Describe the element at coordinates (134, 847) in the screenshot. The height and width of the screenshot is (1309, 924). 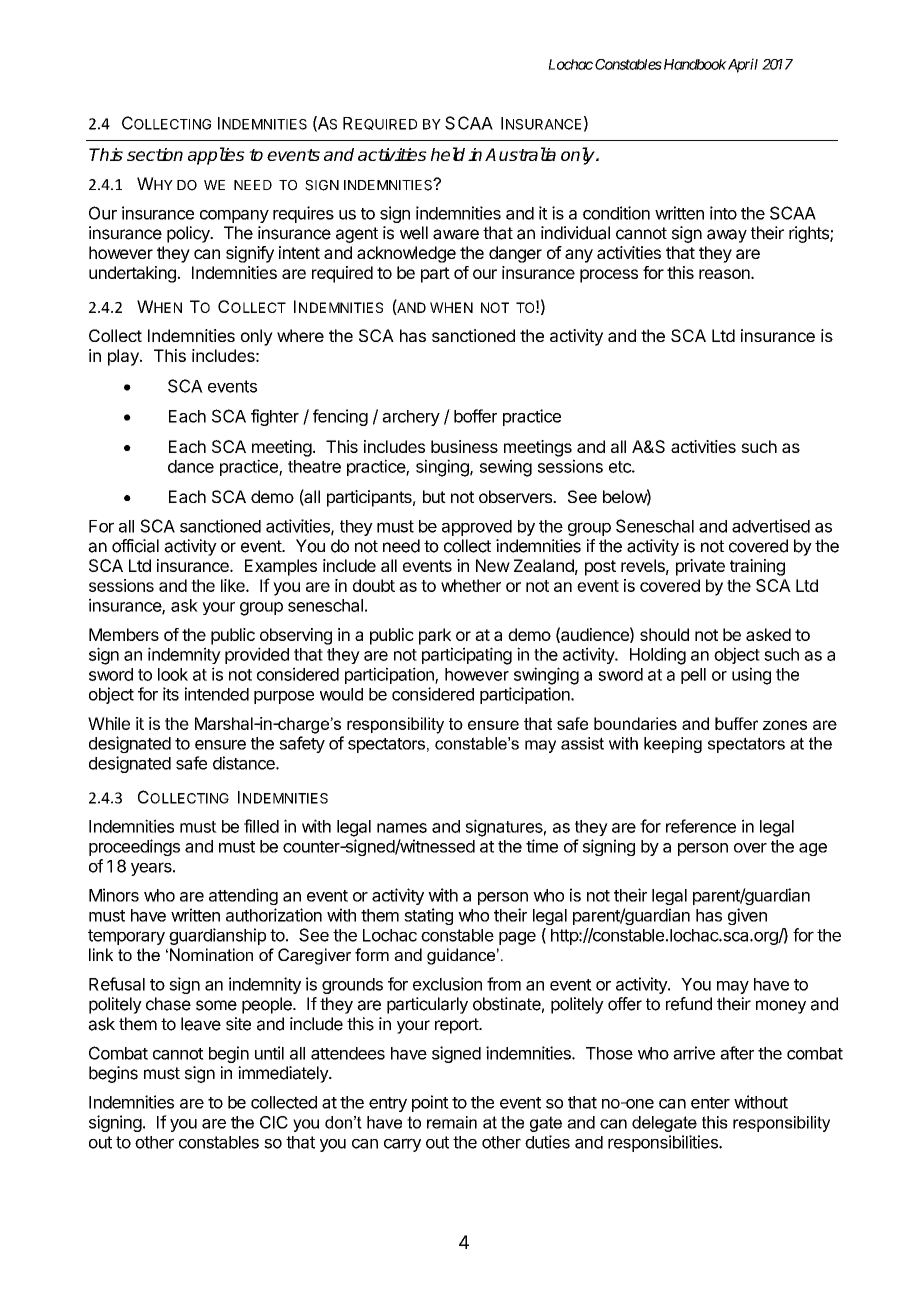
I see `proceedings` at that location.
